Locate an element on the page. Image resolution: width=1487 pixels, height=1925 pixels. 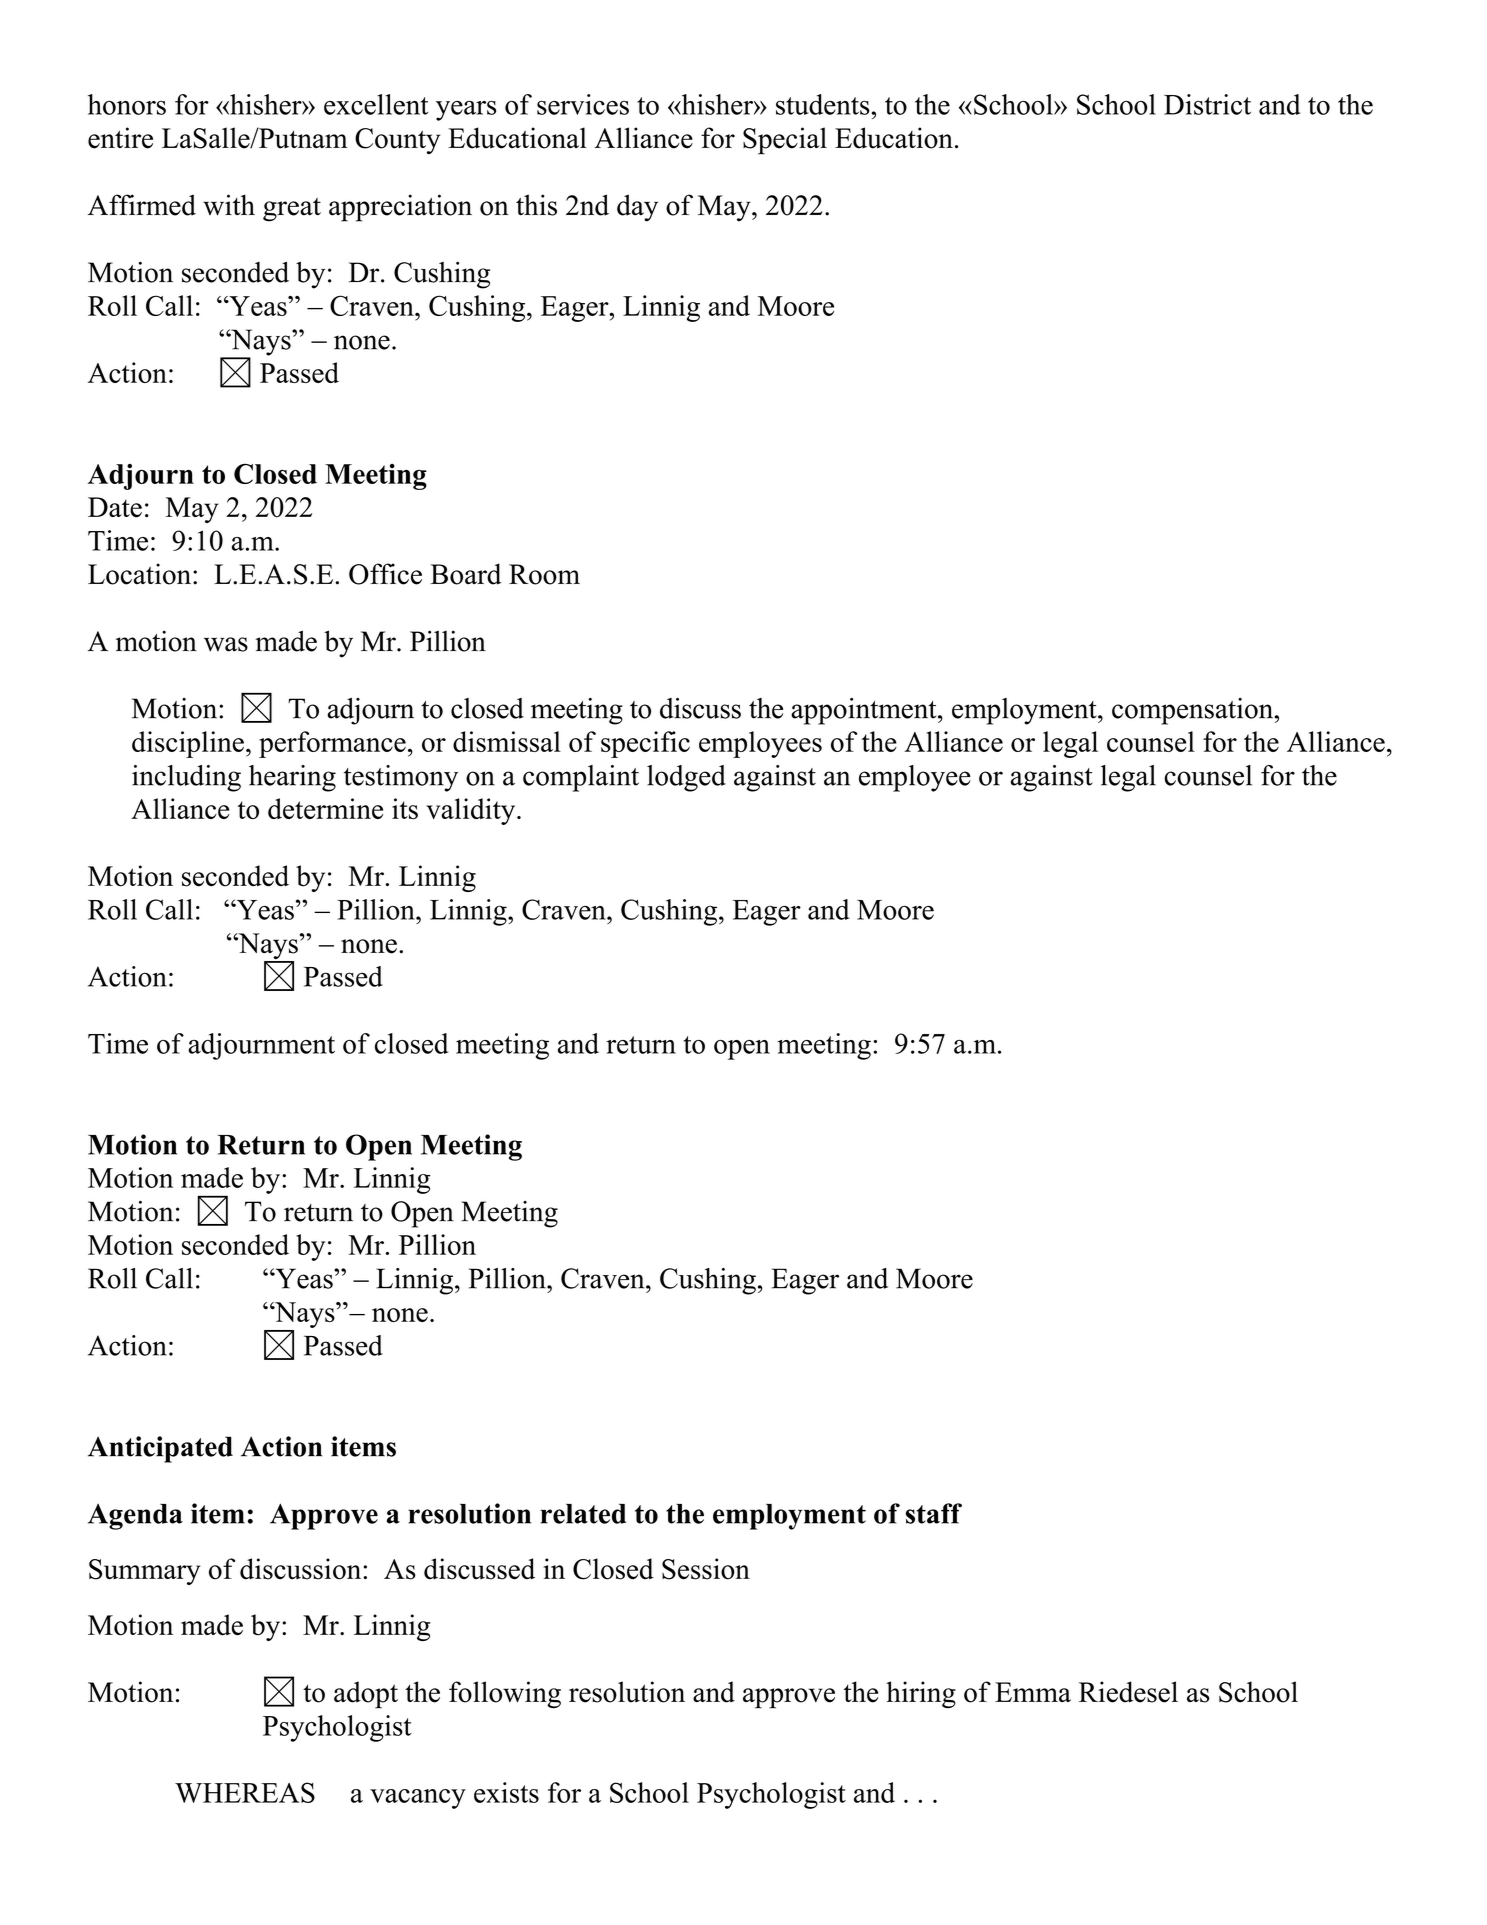
District is located at coordinates (1207, 104).
